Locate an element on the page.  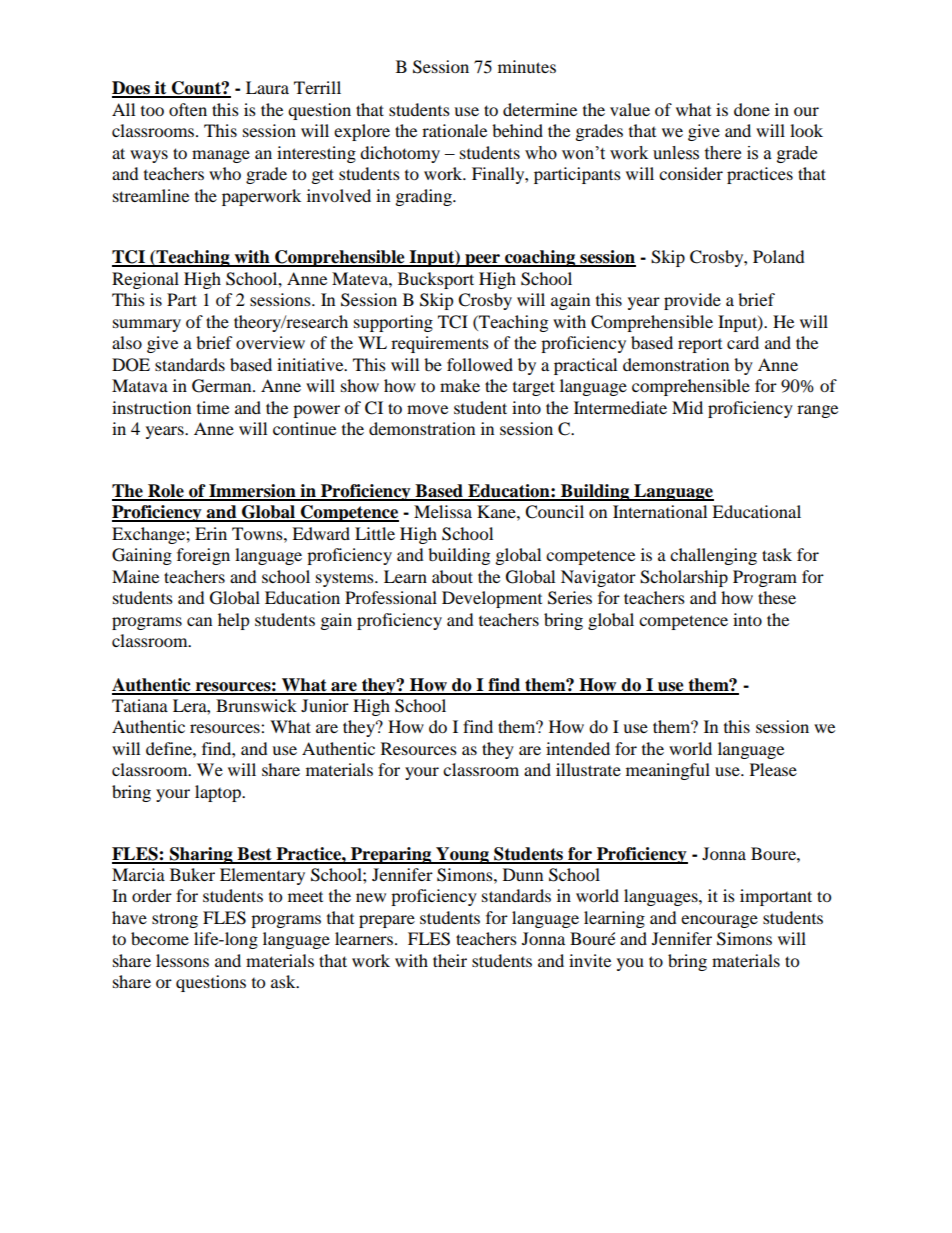
done is located at coordinates (752, 109).
